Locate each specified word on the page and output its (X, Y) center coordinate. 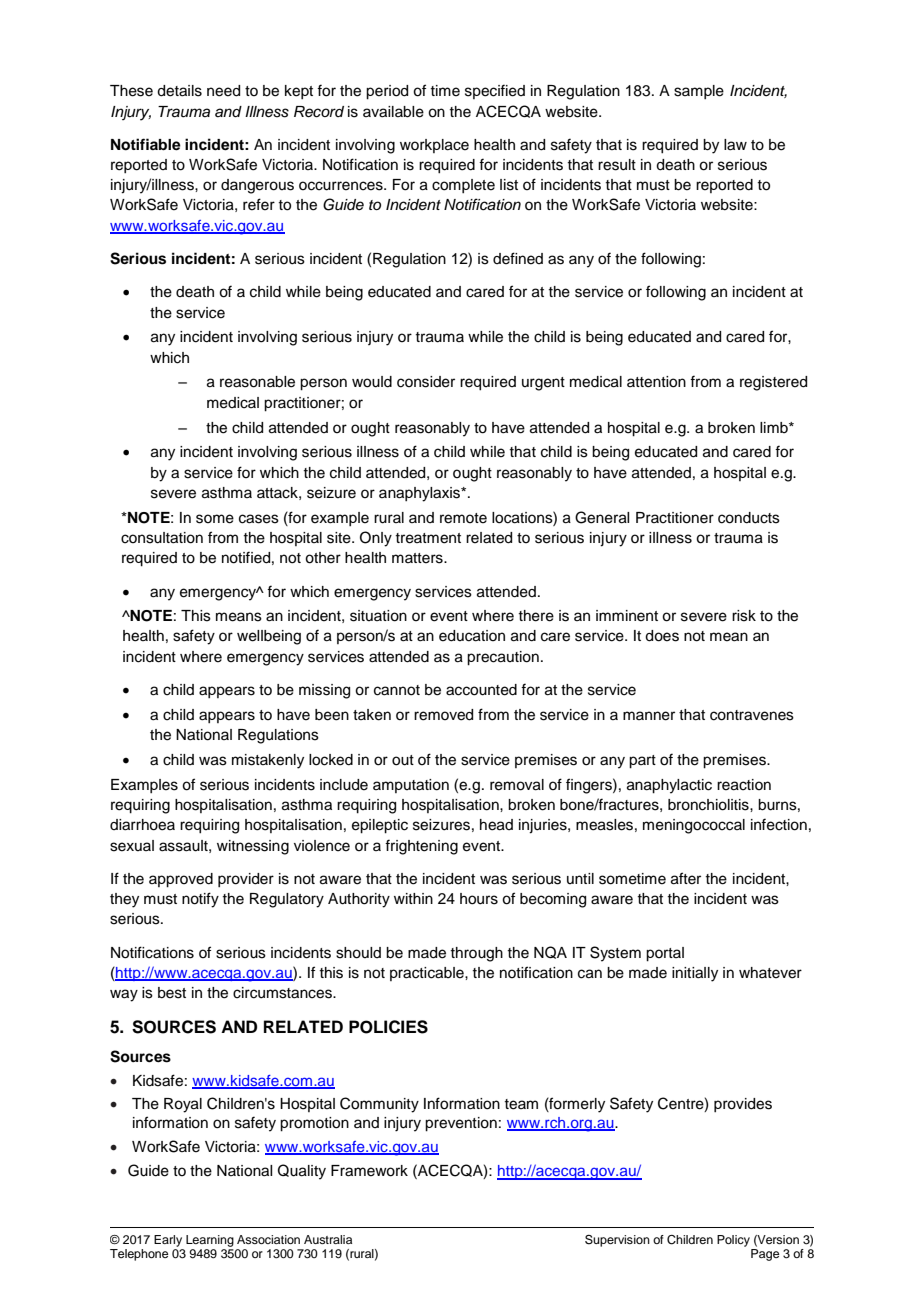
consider (426, 382)
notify (200, 900)
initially (695, 974)
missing (324, 691)
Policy (733, 1241)
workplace (434, 146)
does (662, 636)
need (223, 91)
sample (699, 92)
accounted (481, 690)
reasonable (257, 382)
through (476, 954)
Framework (369, 1171)
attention (656, 382)
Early (168, 1241)
